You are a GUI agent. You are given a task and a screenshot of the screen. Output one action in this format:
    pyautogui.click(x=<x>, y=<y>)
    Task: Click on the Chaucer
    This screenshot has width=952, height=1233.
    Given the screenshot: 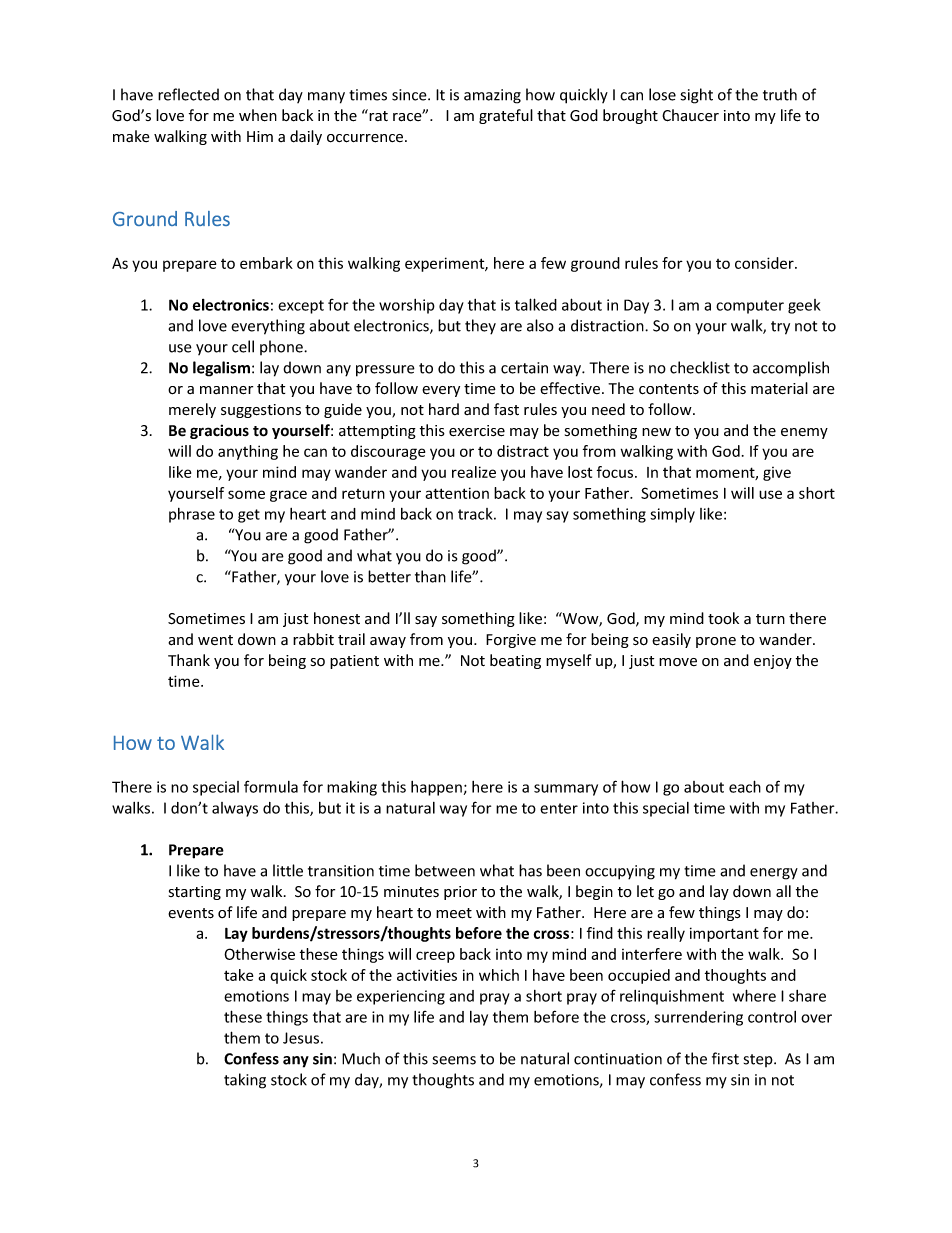 What is the action you would take?
    pyautogui.click(x=690, y=115)
